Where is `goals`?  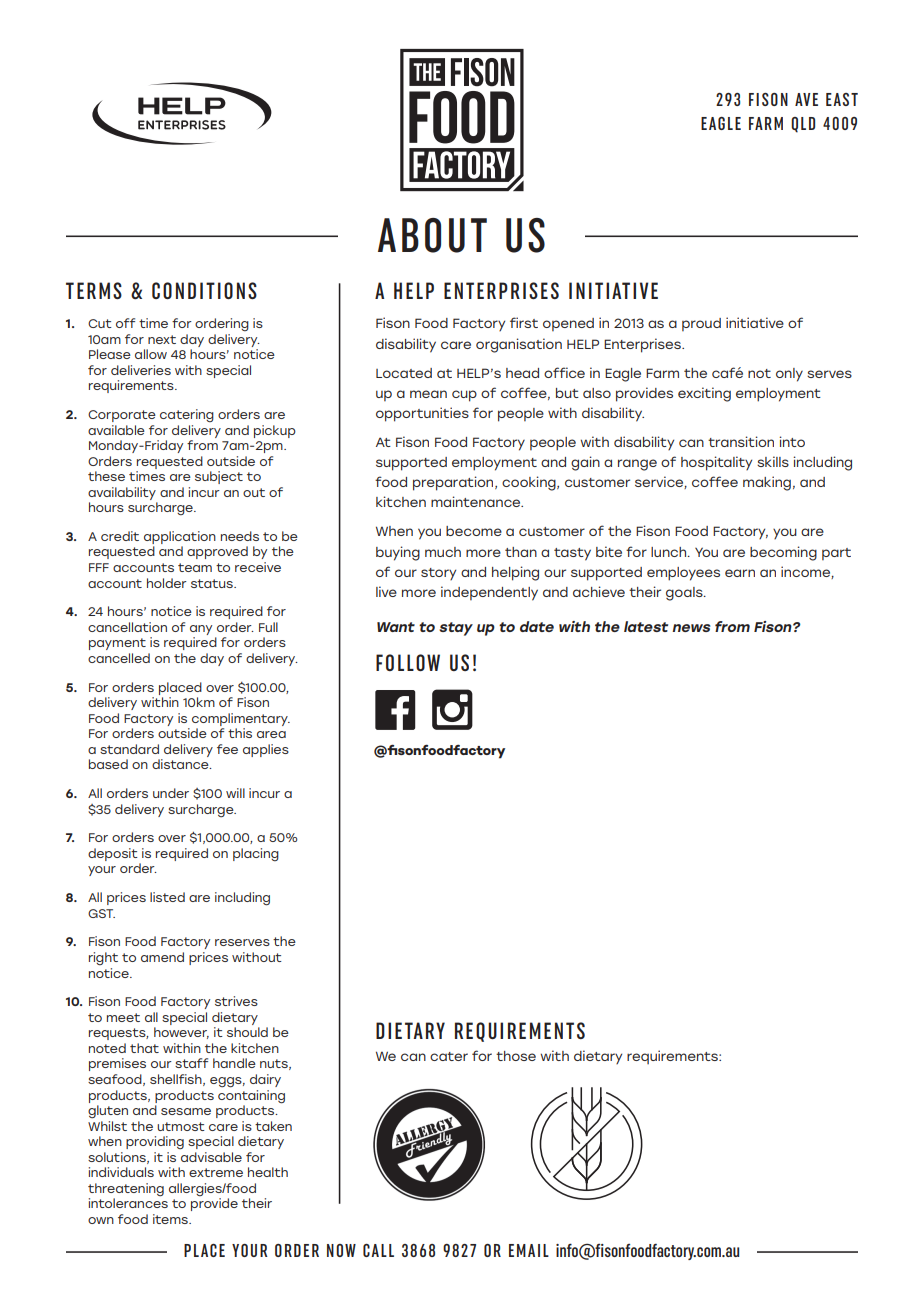
goals is located at coordinates (685, 594).
